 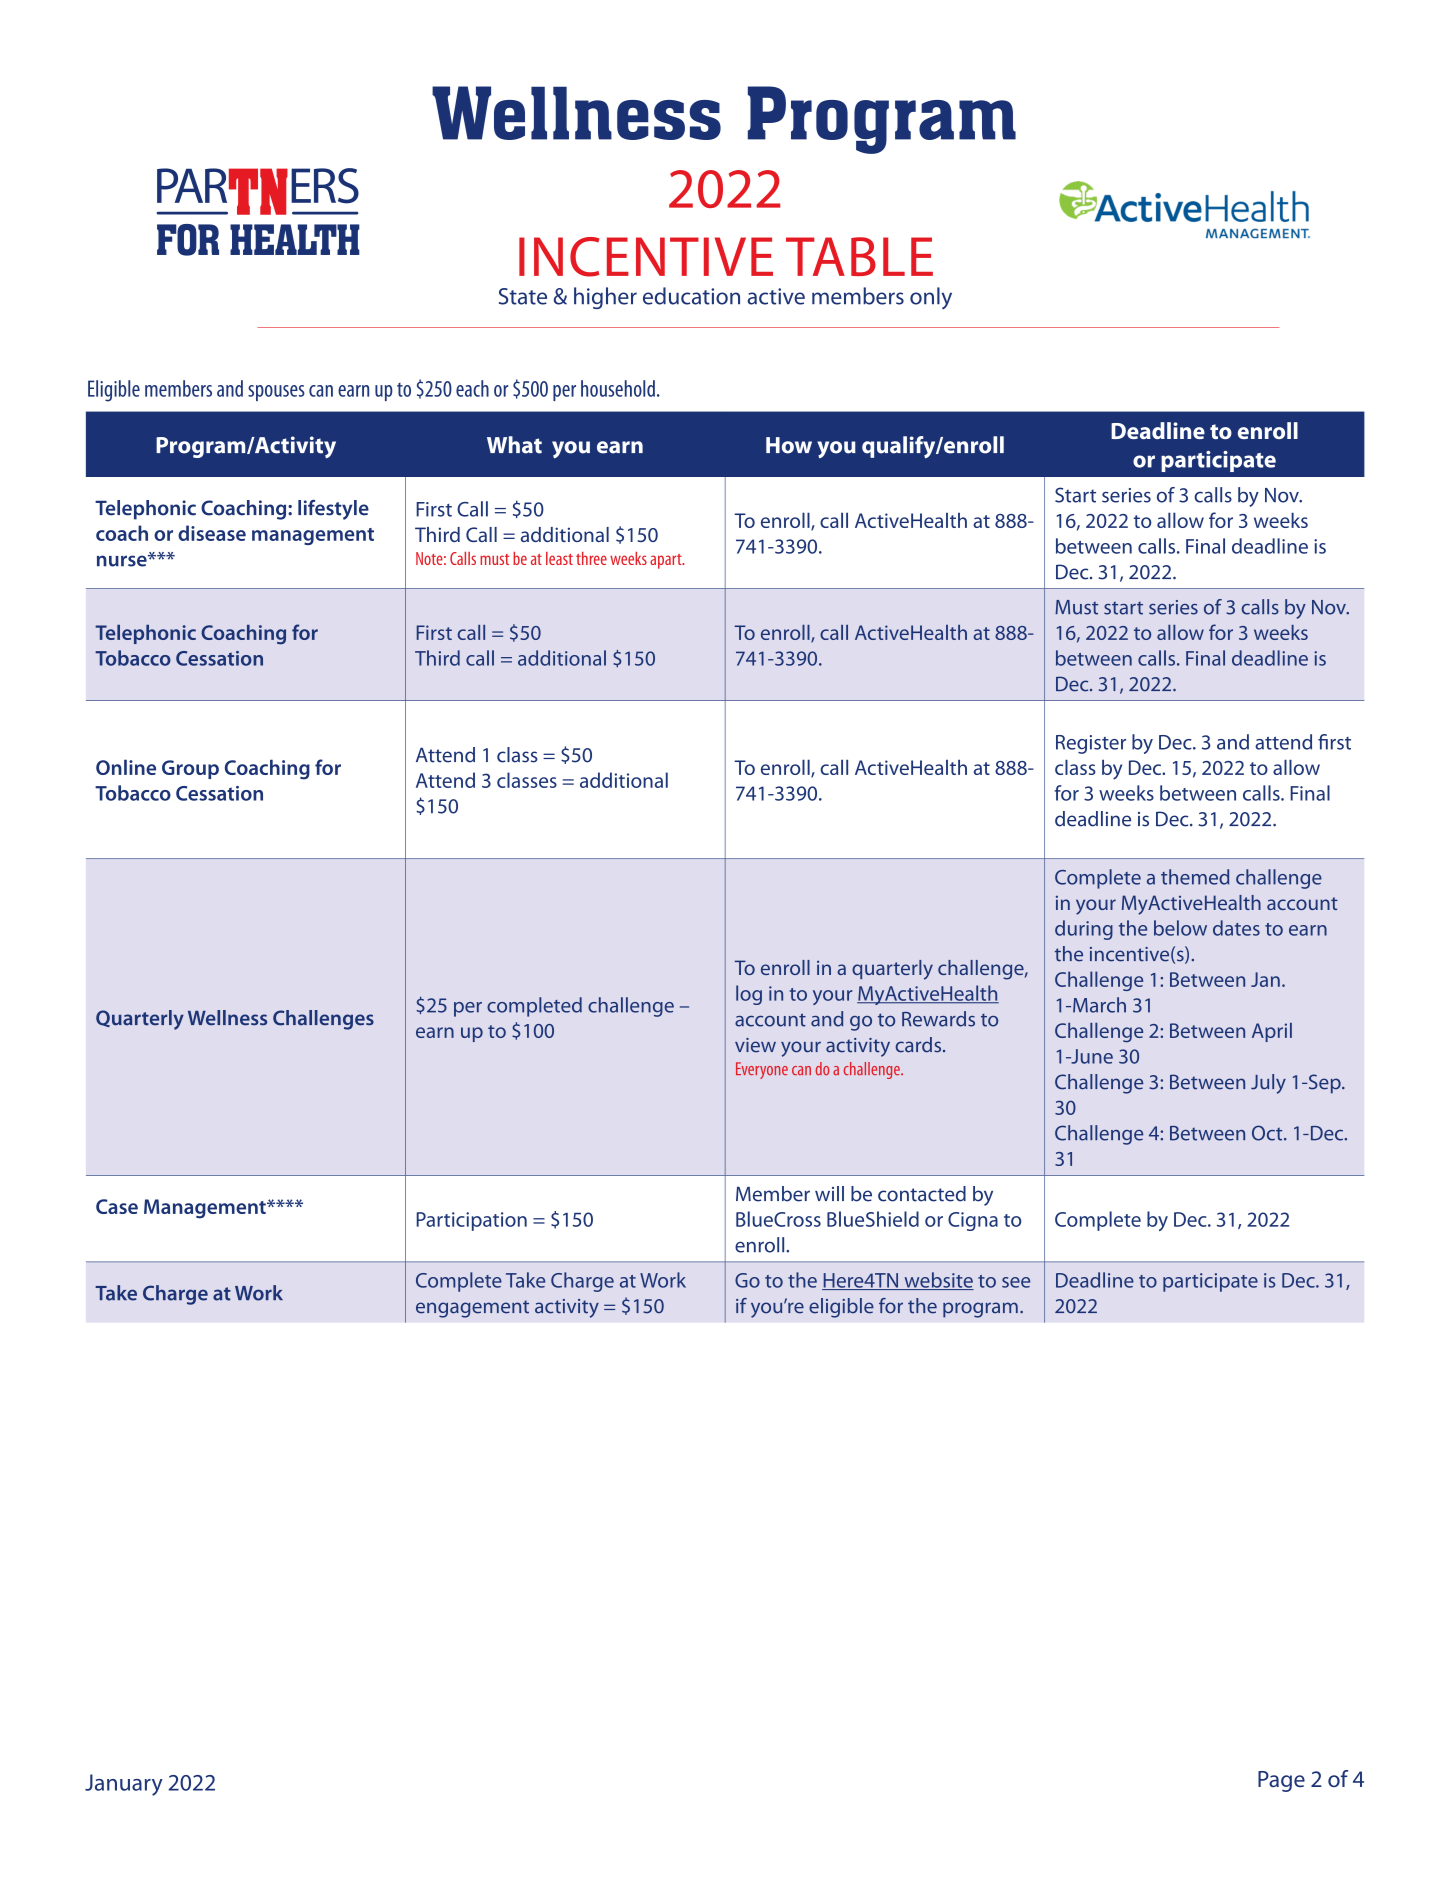 What do you see at coordinates (1272, 1032) in the page?
I see `April` at bounding box center [1272, 1032].
